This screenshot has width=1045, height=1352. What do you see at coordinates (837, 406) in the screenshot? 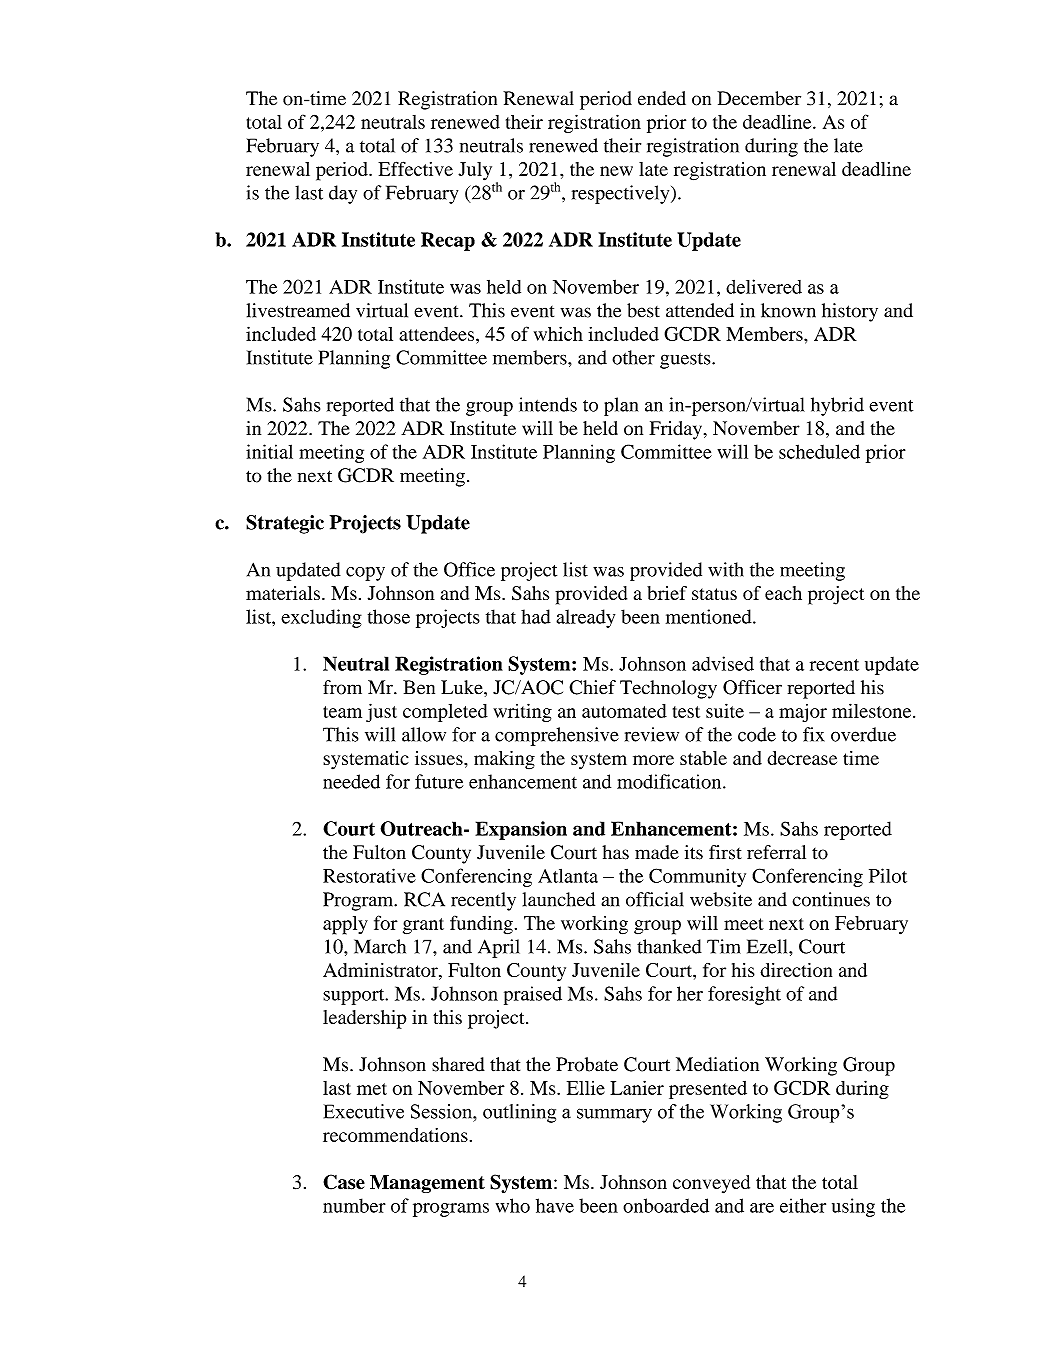
I see `hybrid` at bounding box center [837, 406].
